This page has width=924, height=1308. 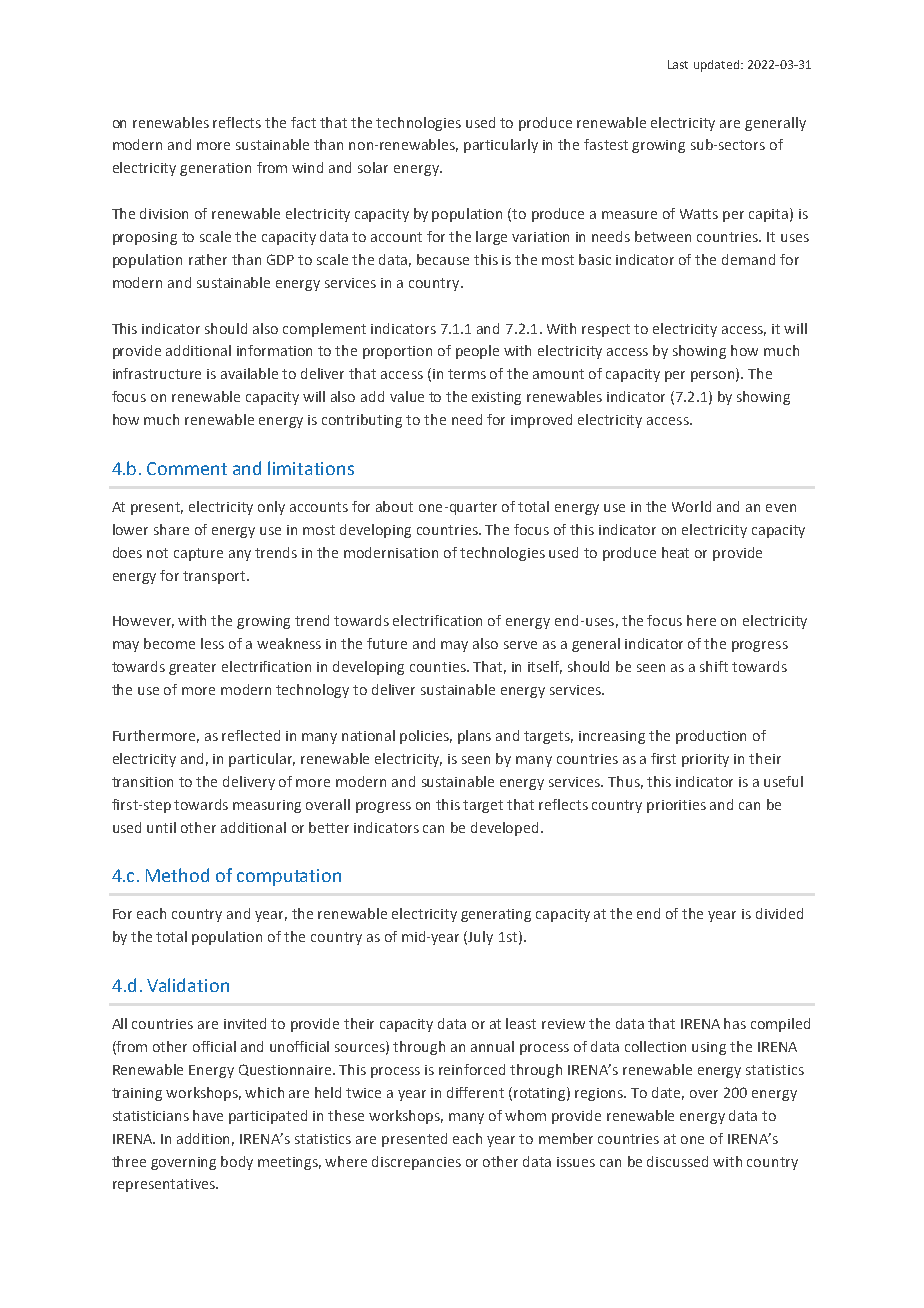 I want to click on generation, so click(x=215, y=169).
